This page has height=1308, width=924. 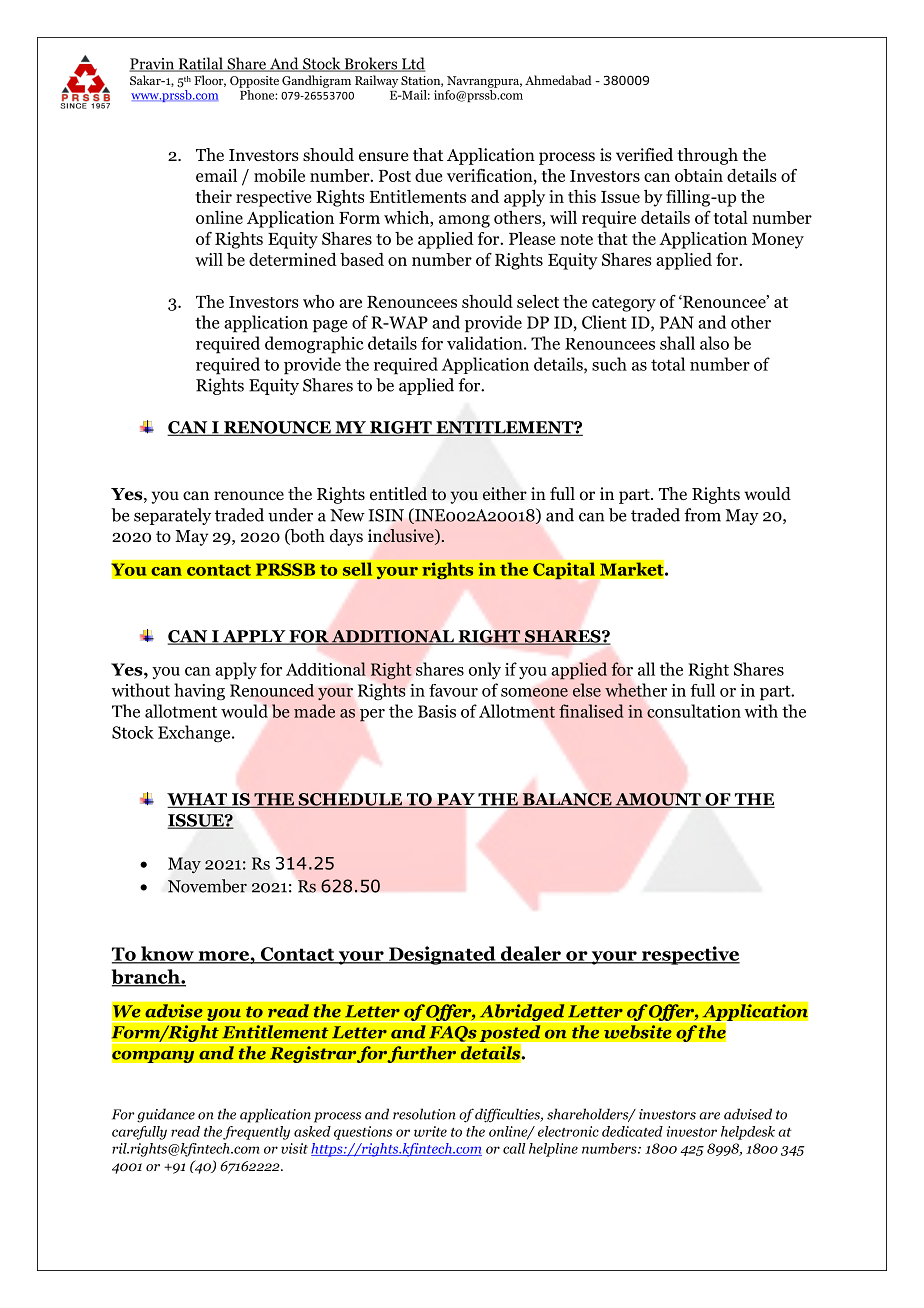 I want to click on Ltd, so click(x=412, y=64).
